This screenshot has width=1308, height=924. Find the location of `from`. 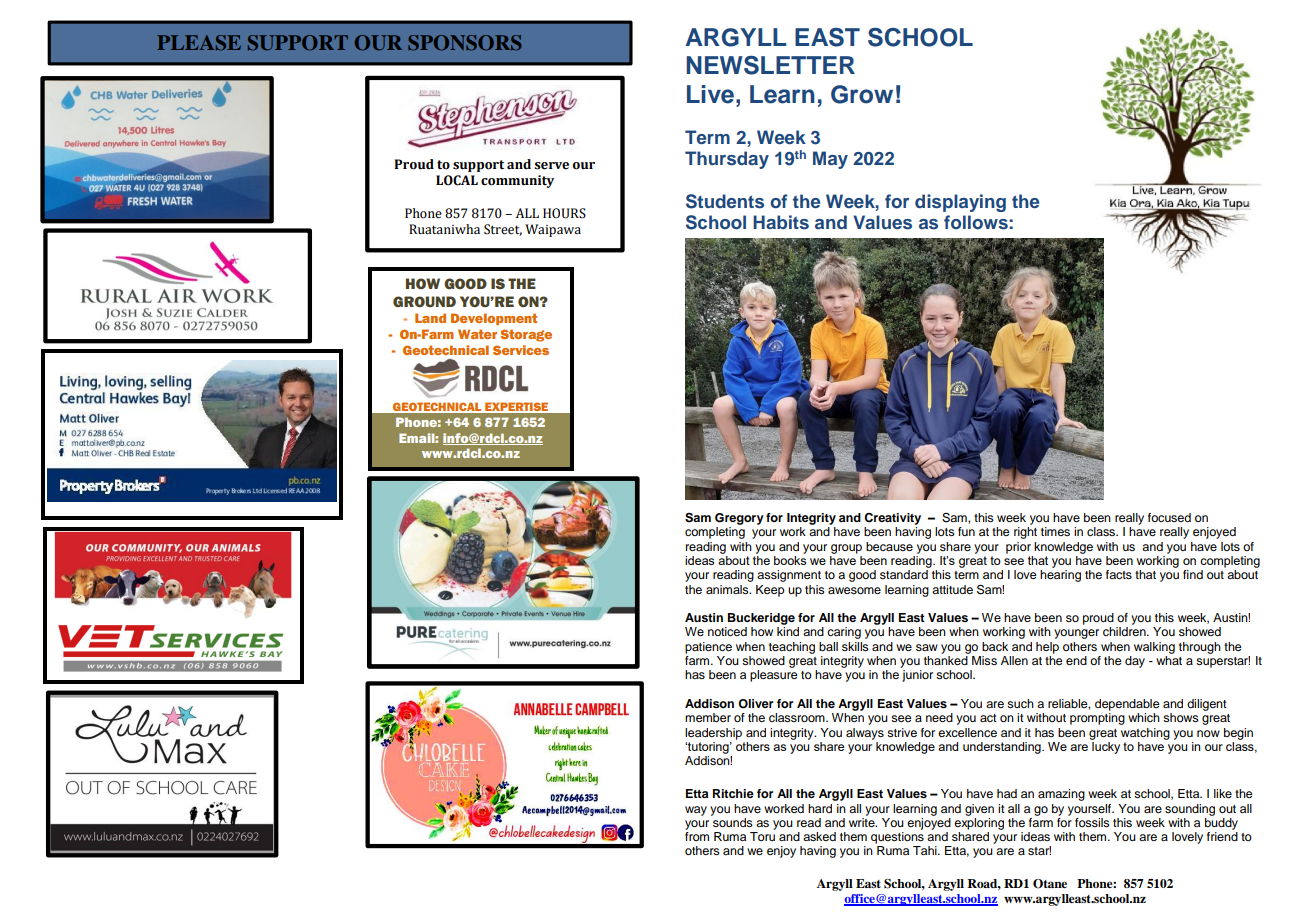

from is located at coordinates (697, 836).
